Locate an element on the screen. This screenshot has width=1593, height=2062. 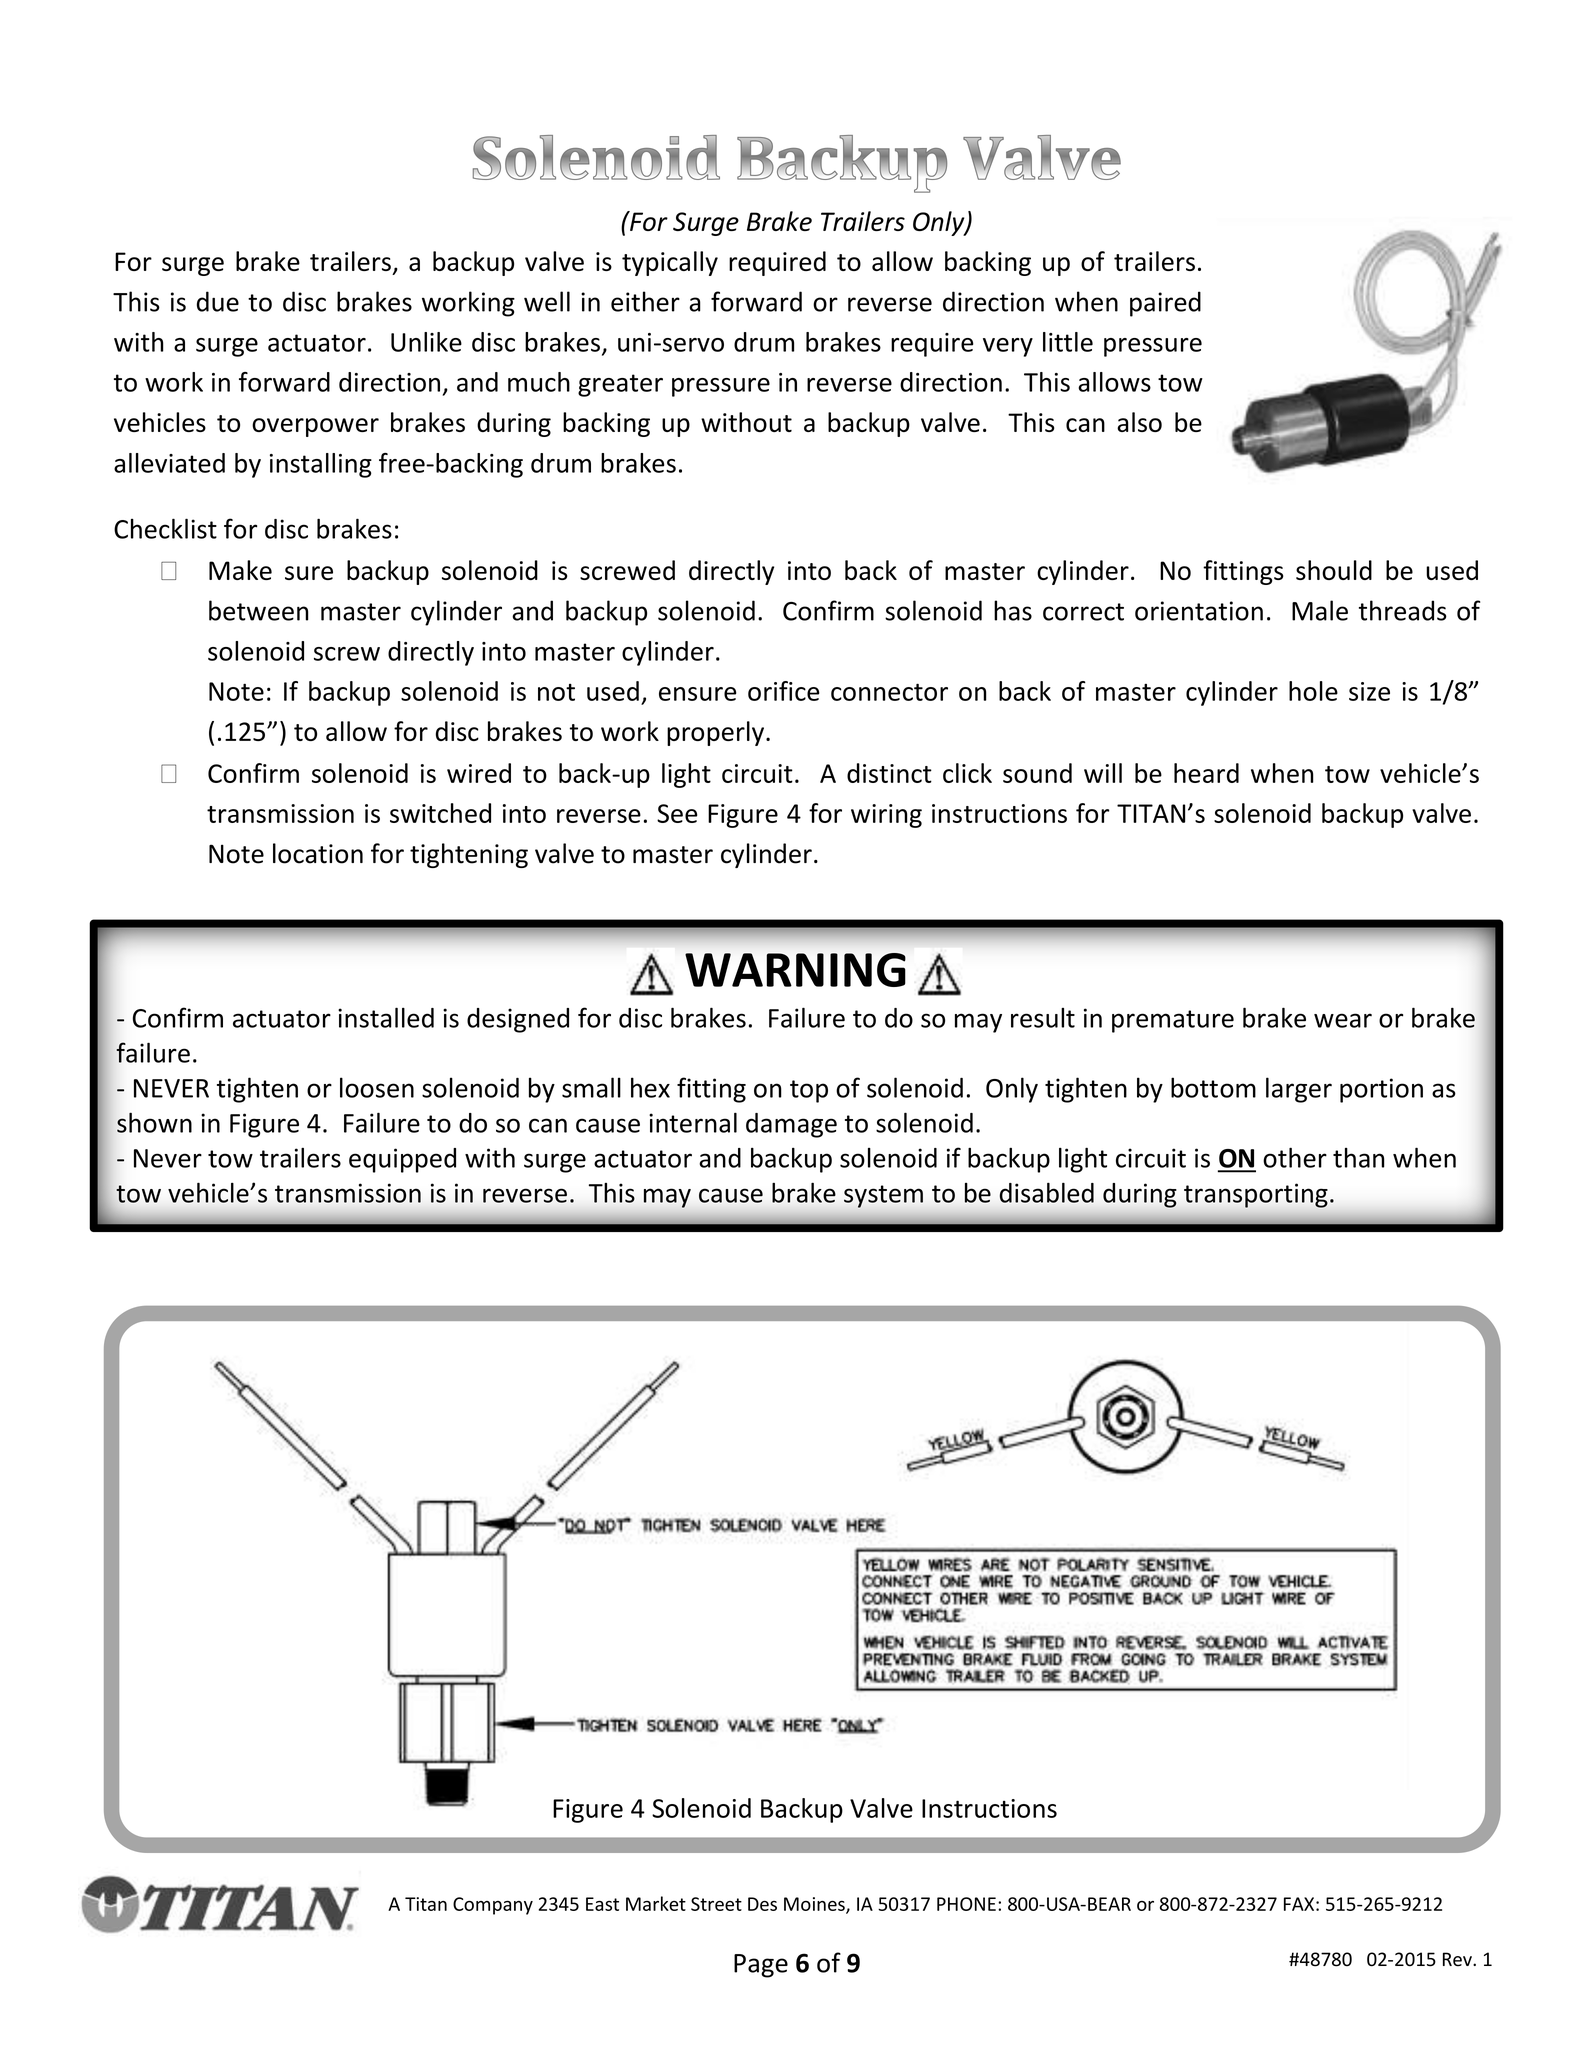
due is located at coordinates (218, 301).
